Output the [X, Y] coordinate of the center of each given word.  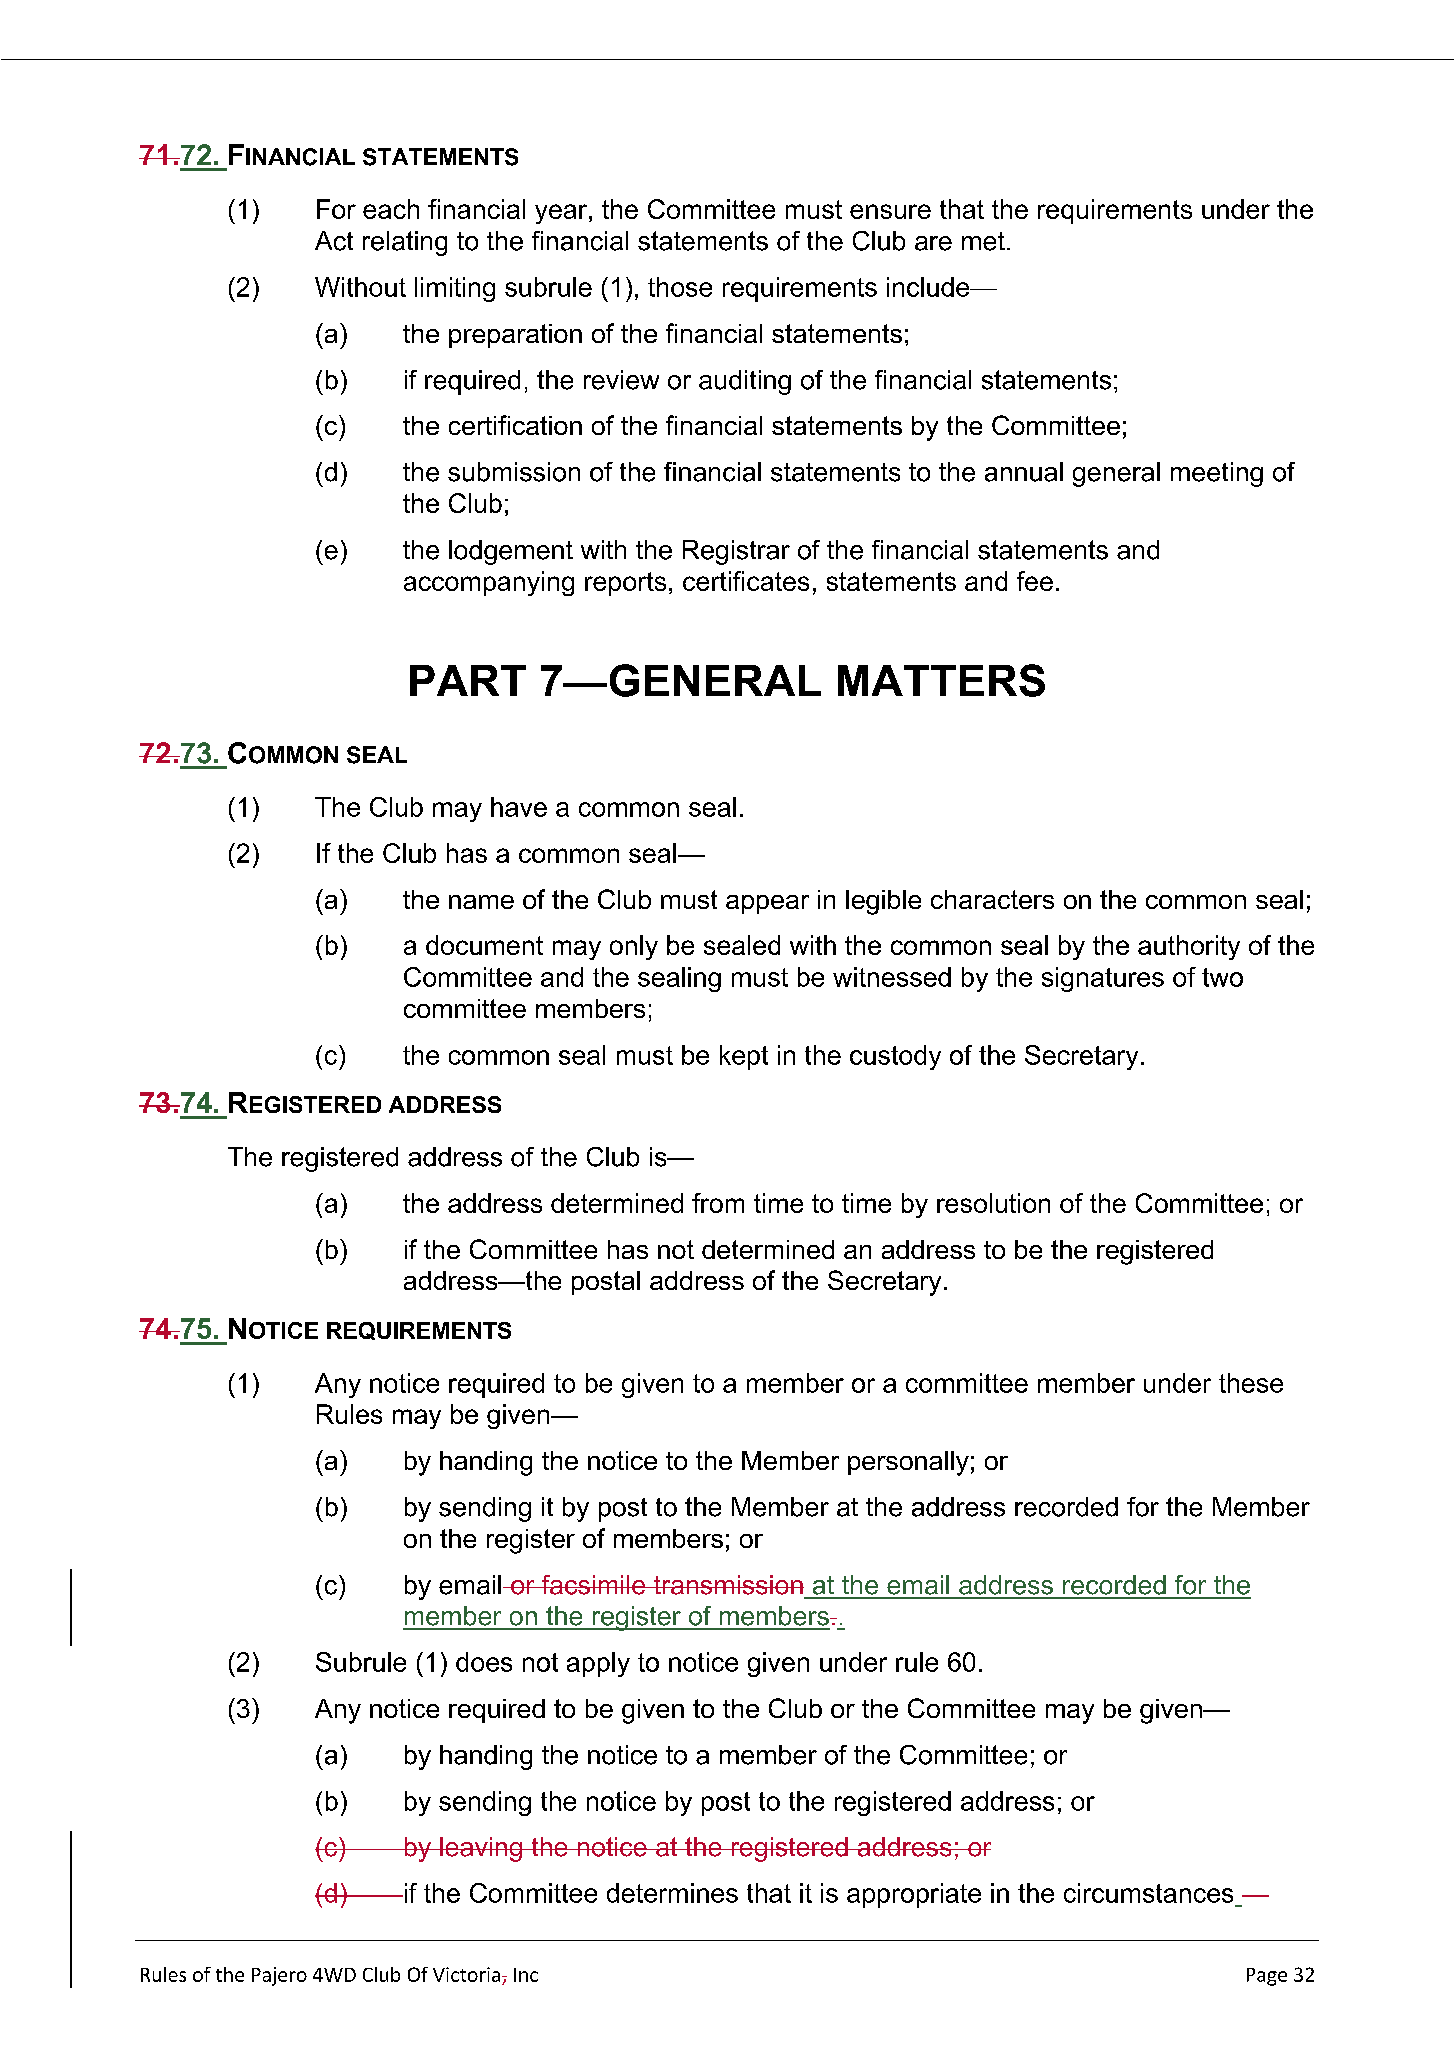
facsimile [593, 1585]
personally [908, 1463]
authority [1189, 947]
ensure [890, 211]
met [983, 241]
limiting [455, 289]
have [519, 807]
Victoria [468, 1974]
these [1251, 1383]
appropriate [914, 1895]
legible [883, 902]
